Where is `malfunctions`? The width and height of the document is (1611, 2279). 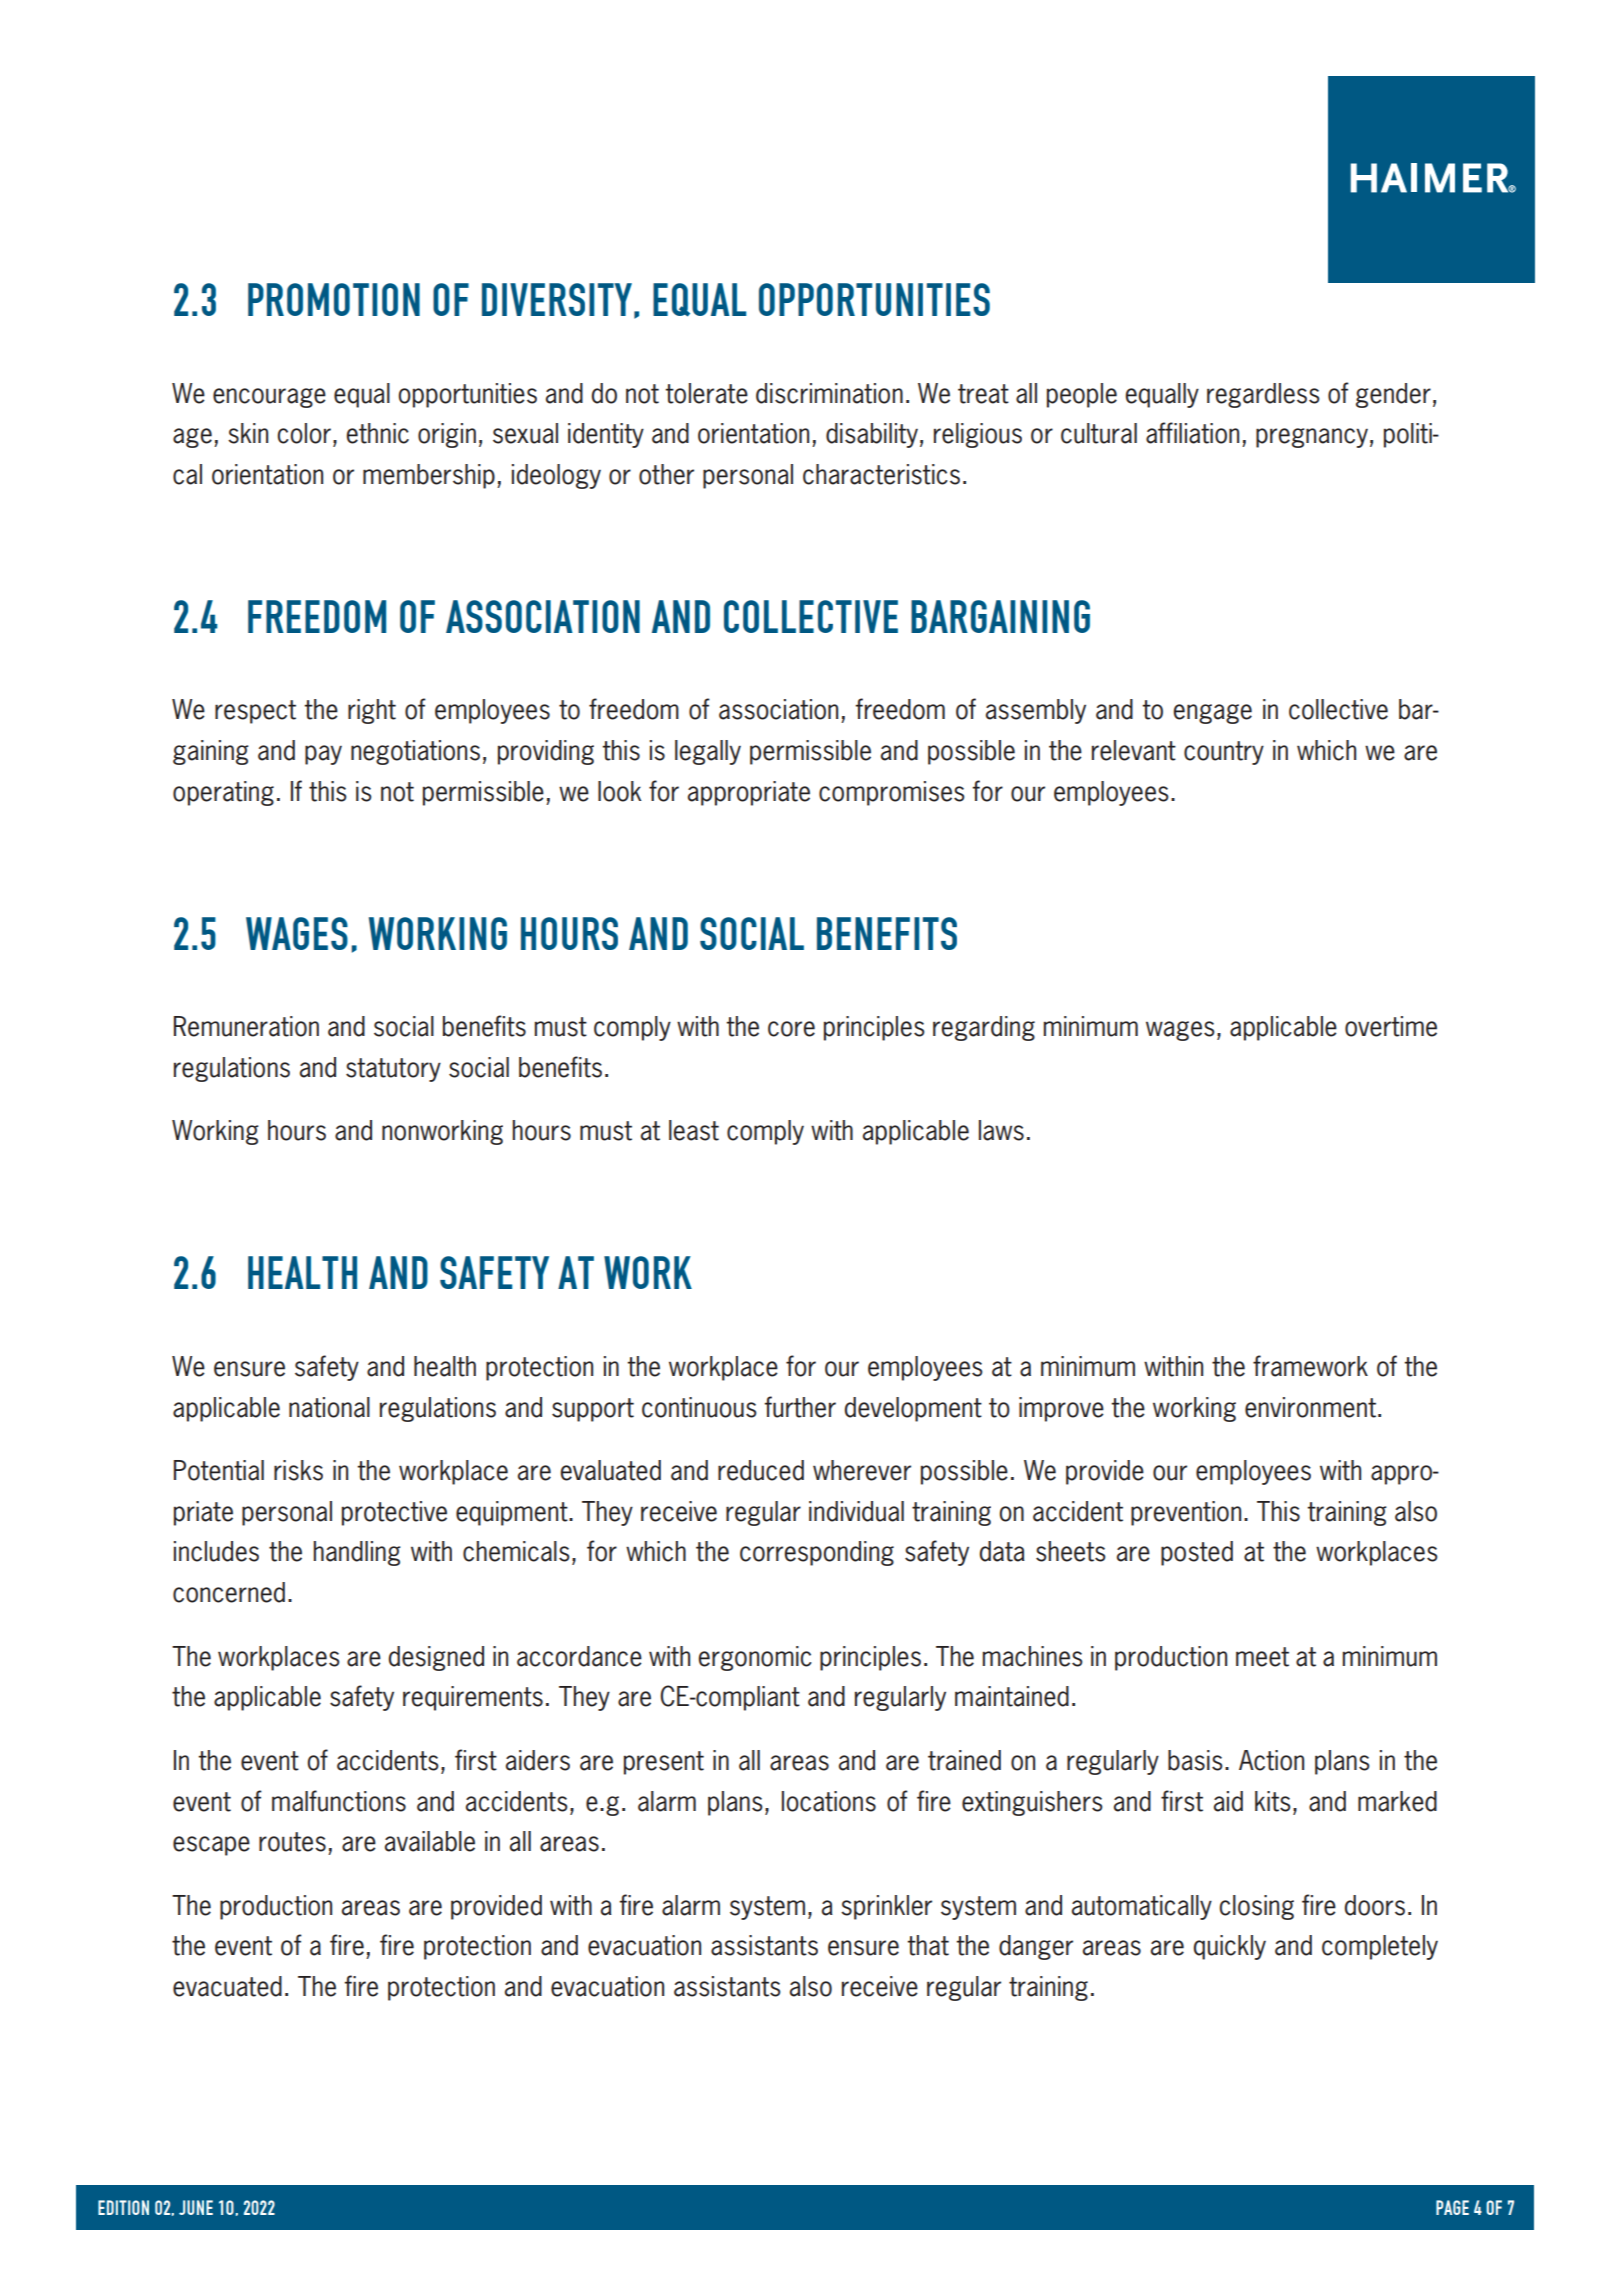
malfunctions is located at coordinates (339, 1801).
